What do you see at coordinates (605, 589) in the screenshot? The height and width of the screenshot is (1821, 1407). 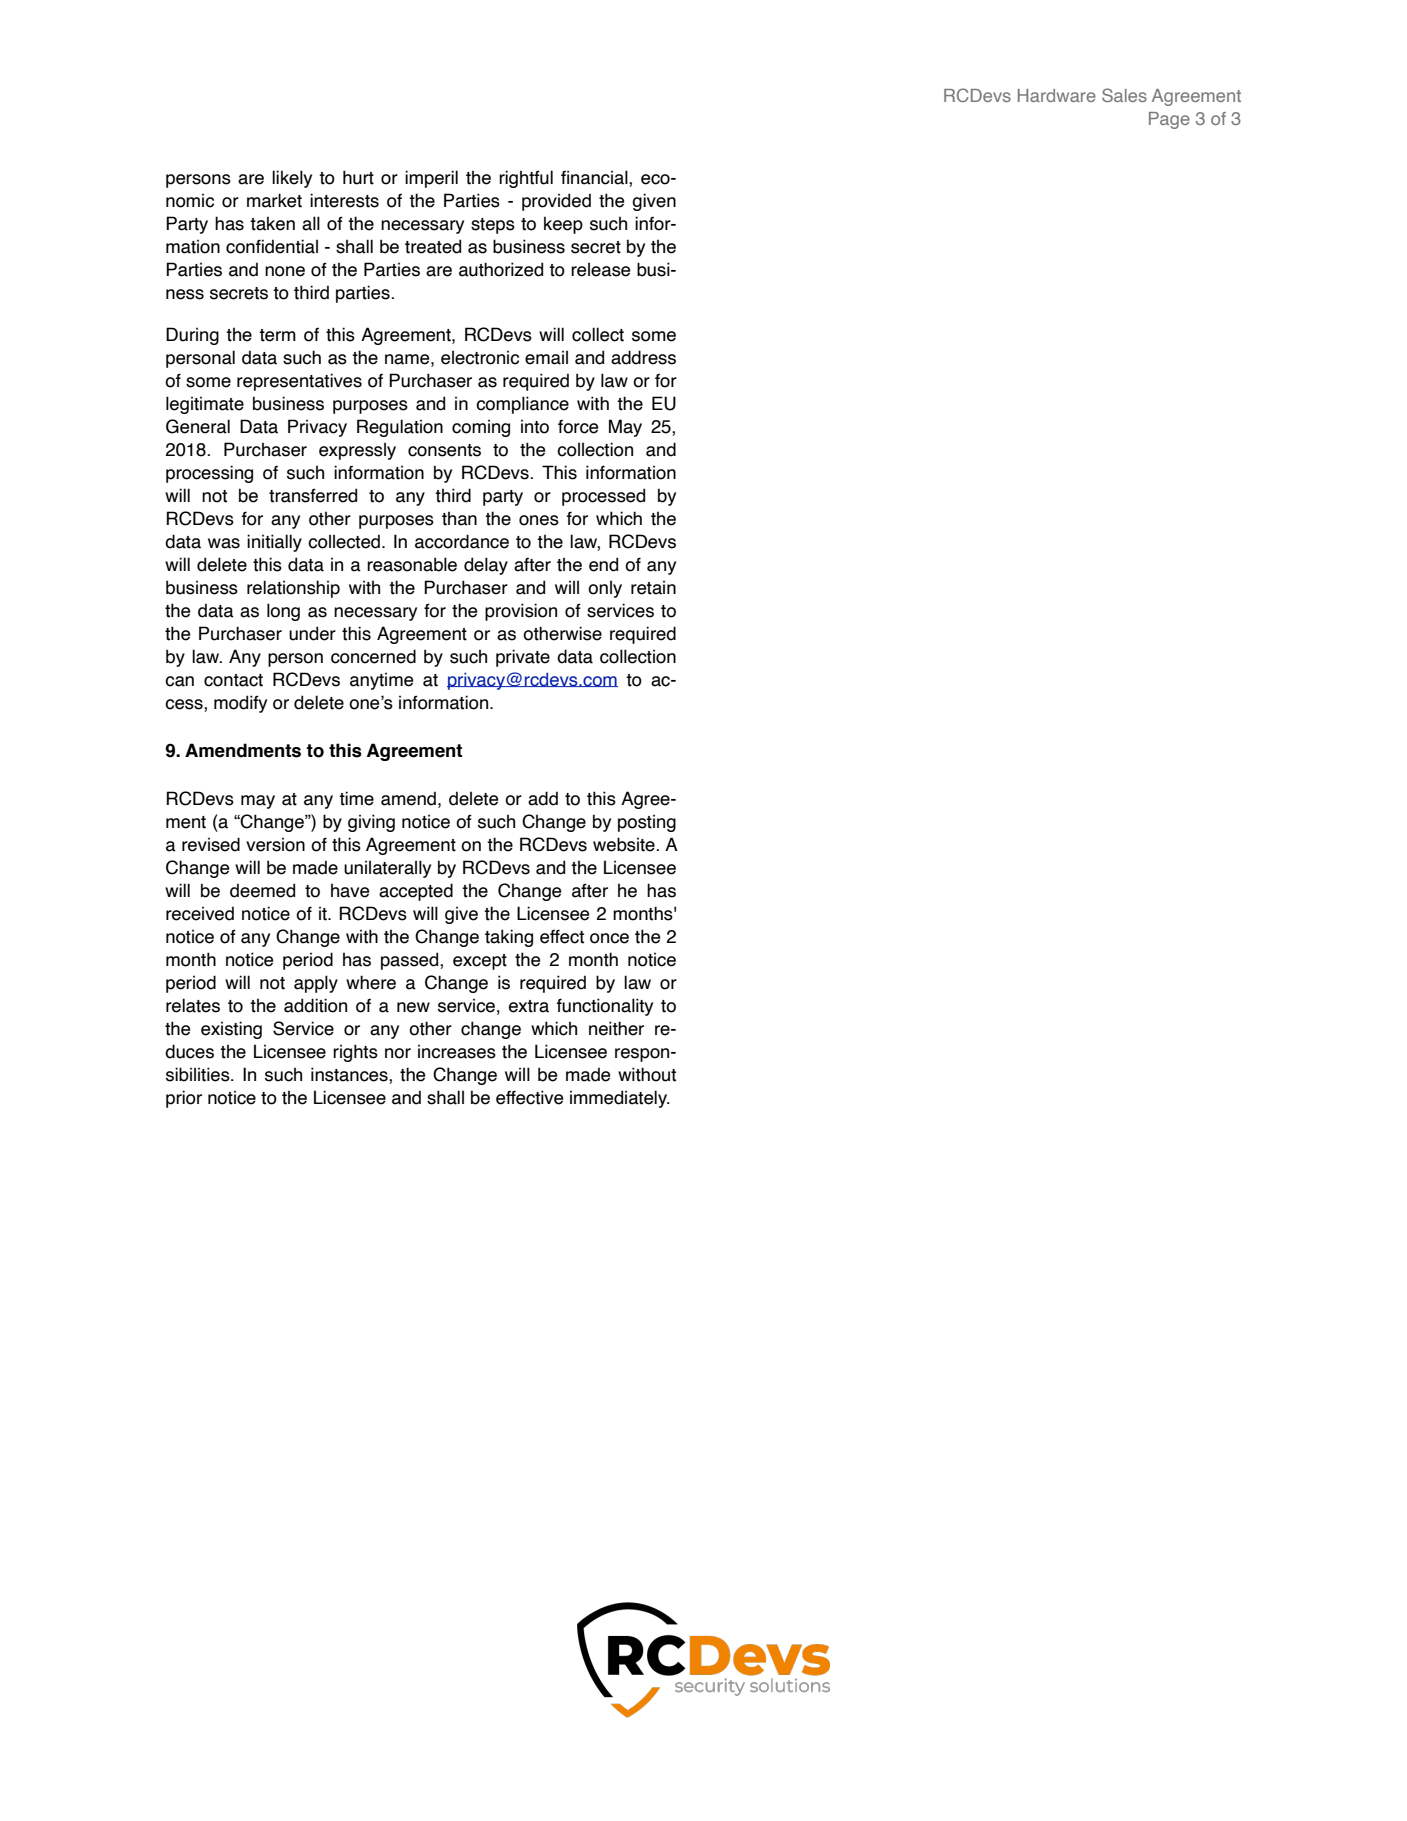 I see `only` at bounding box center [605, 589].
